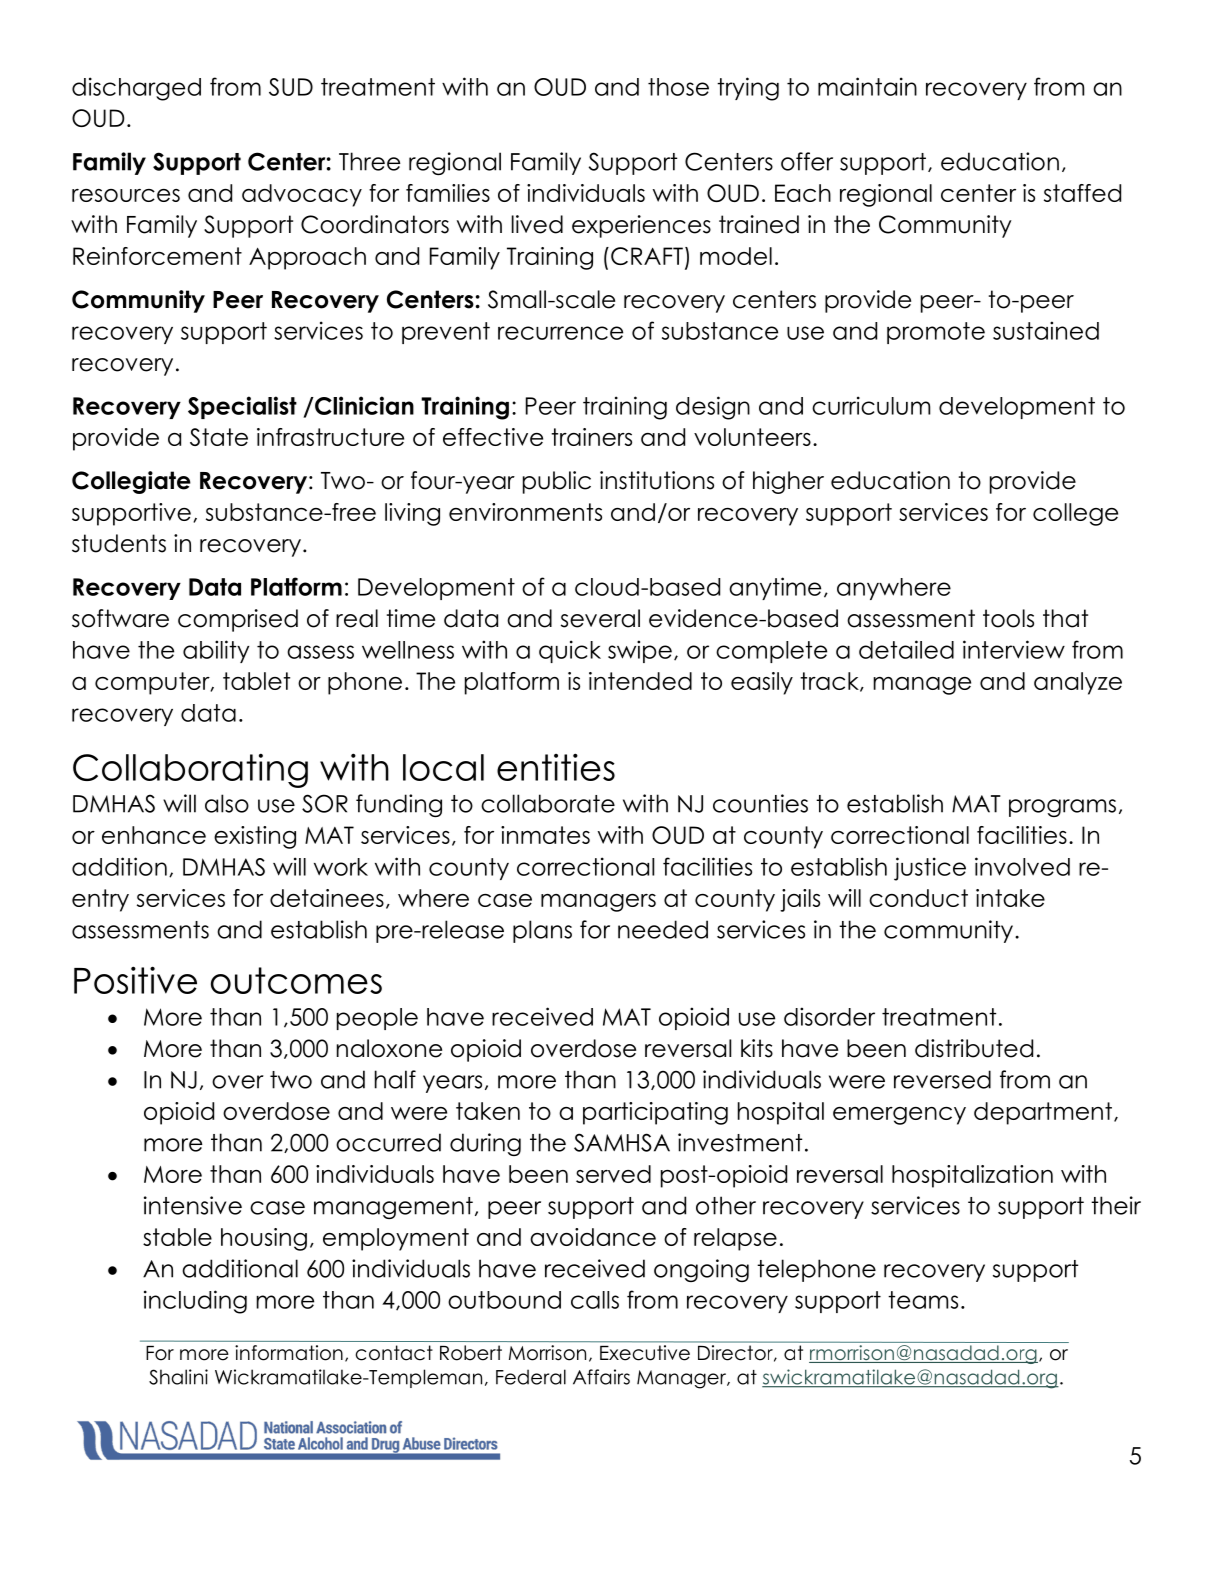 The width and height of the screenshot is (1213, 1570). What do you see at coordinates (678, 87) in the screenshot?
I see `those` at bounding box center [678, 87].
